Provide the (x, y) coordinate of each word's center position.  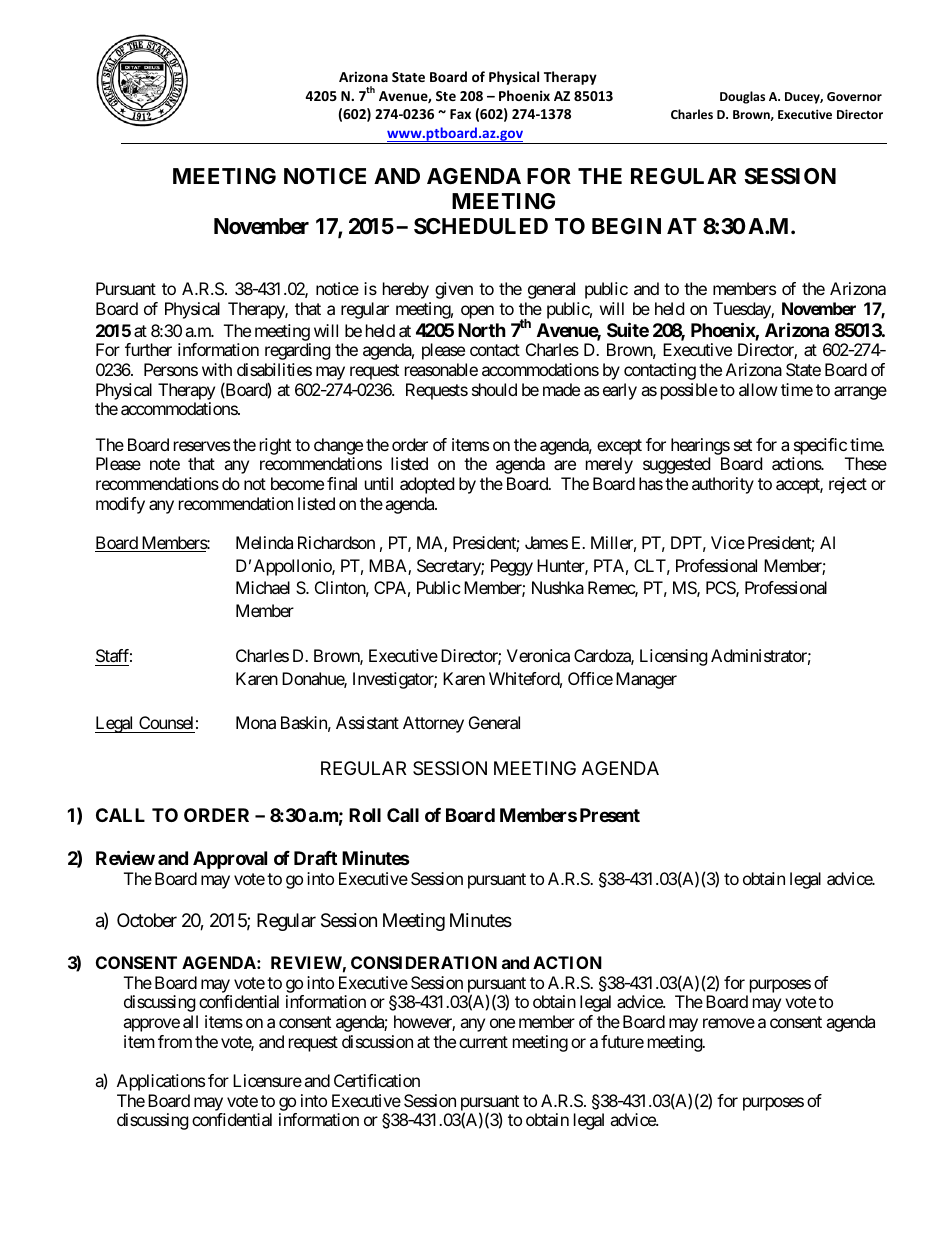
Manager (646, 680)
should (494, 389)
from (175, 1041)
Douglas (742, 97)
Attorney (433, 724)
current (483, 1042)
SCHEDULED (481, 226)
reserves (202, 446)
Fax (460, 114)
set (743, 445)
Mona (256, 722)
